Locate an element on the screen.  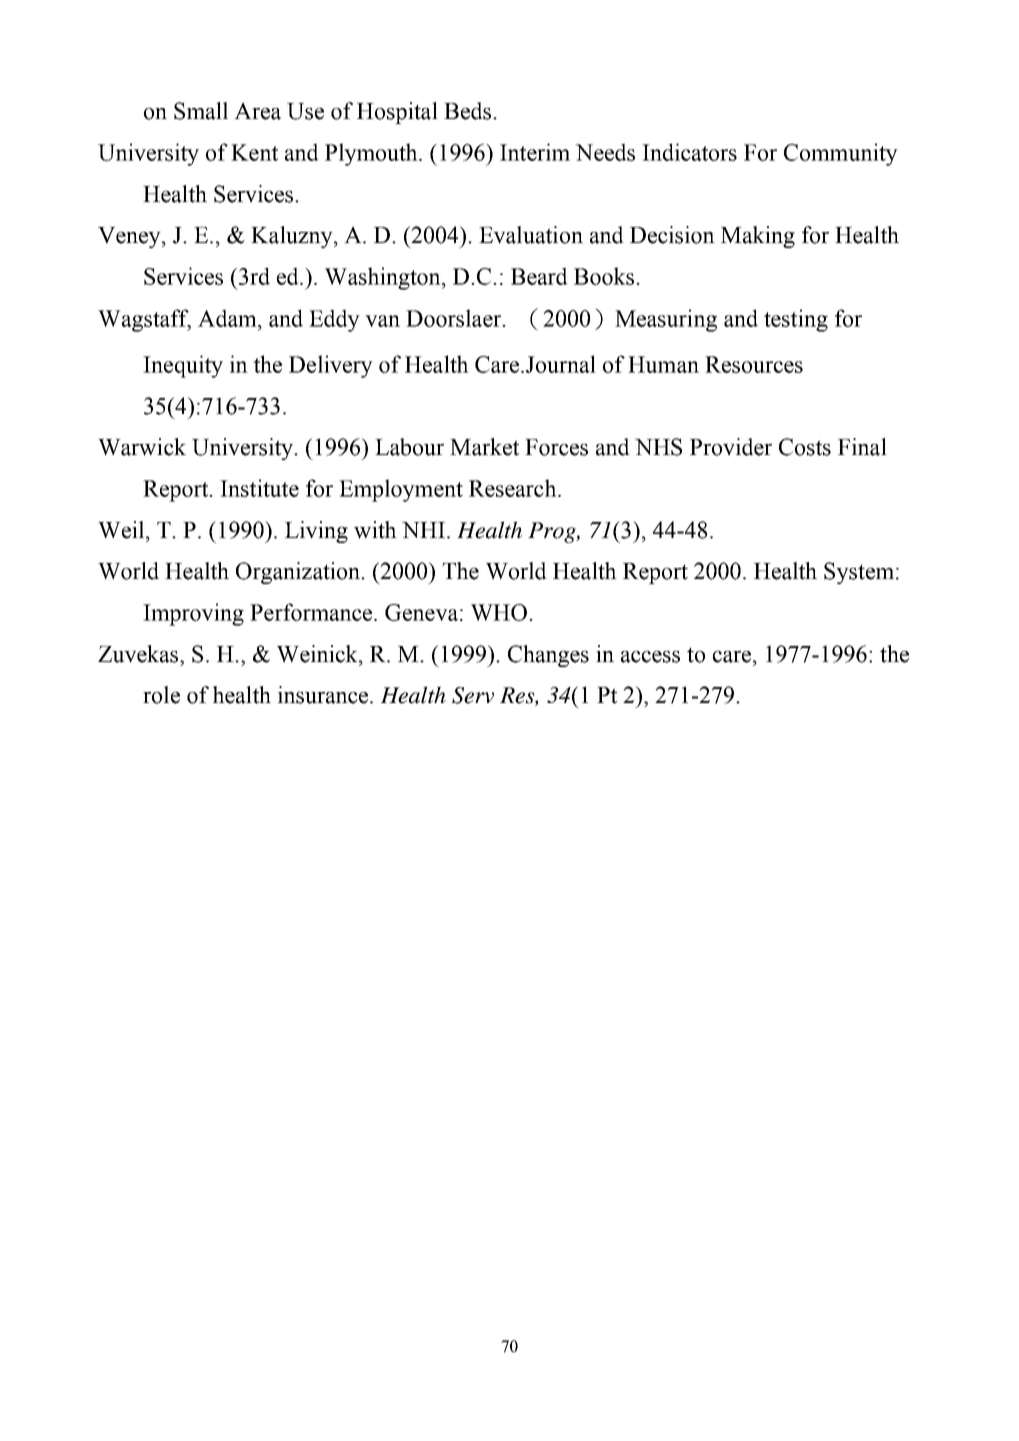
access is located at coordinates (650, 657).
